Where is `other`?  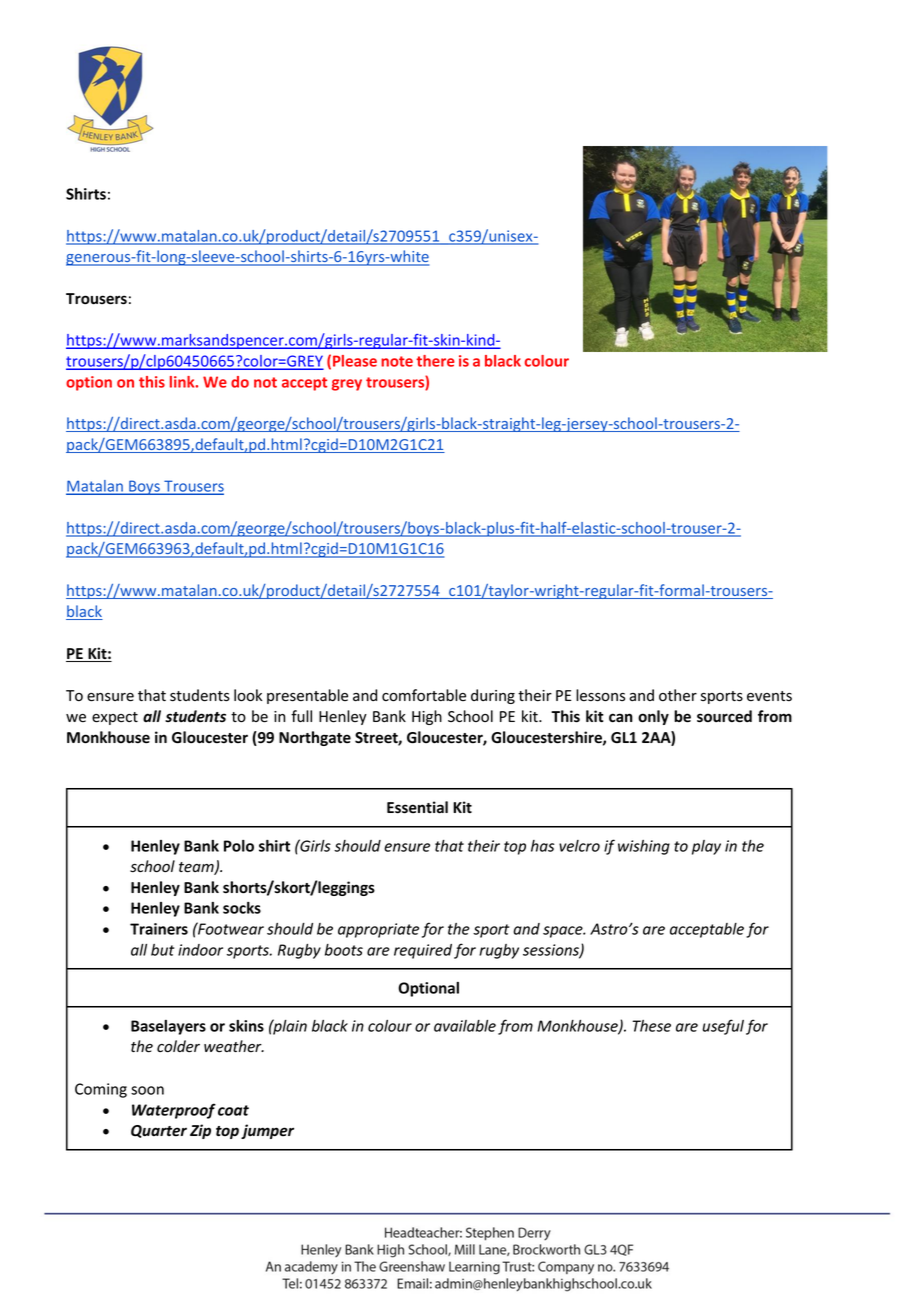 other is located at coordinates (678, 695).
